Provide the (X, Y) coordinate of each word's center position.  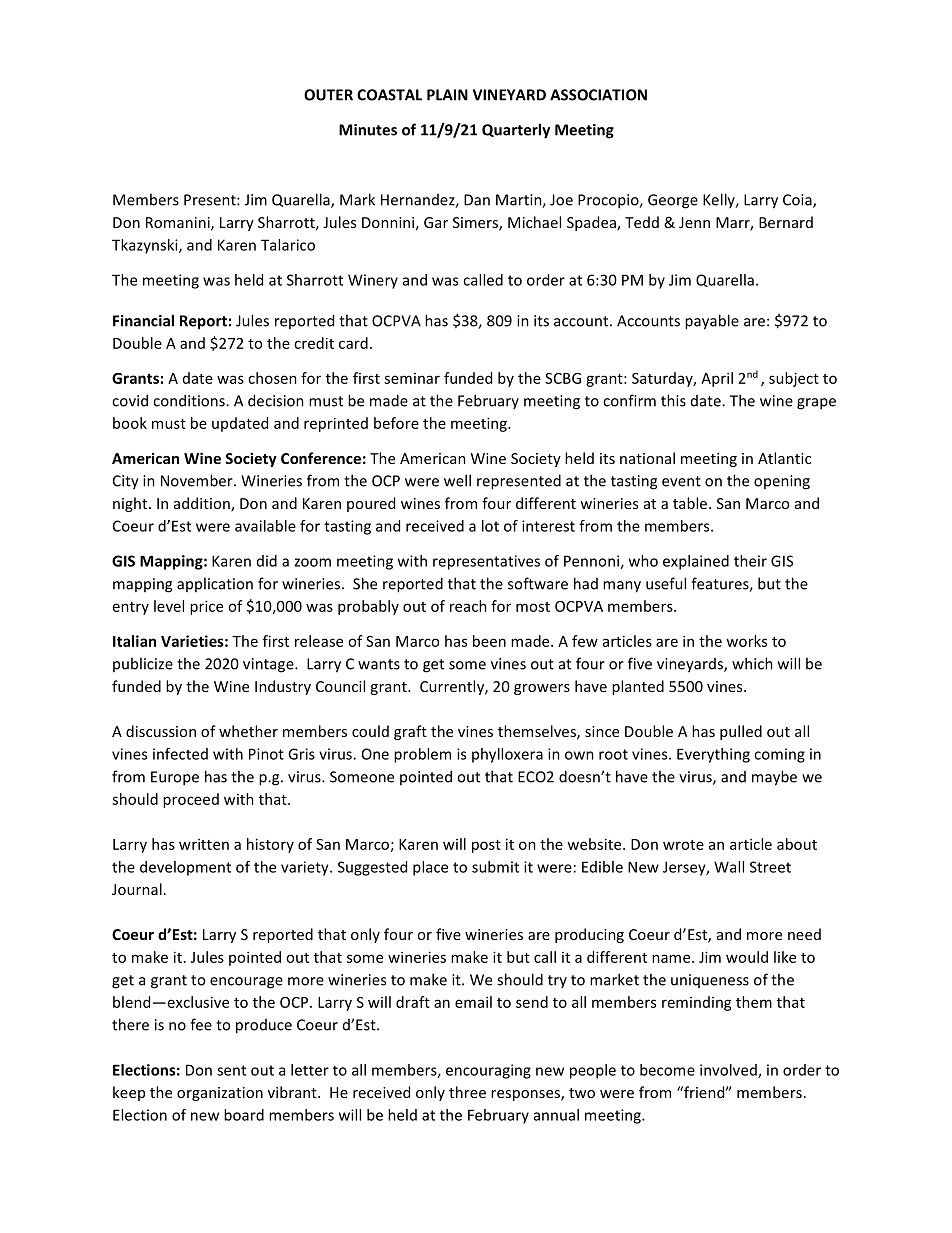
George (673, 201)
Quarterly (516, 131)
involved (729, 1071)
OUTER (328, 95)
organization (220, 1094)
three (467, 1092)
